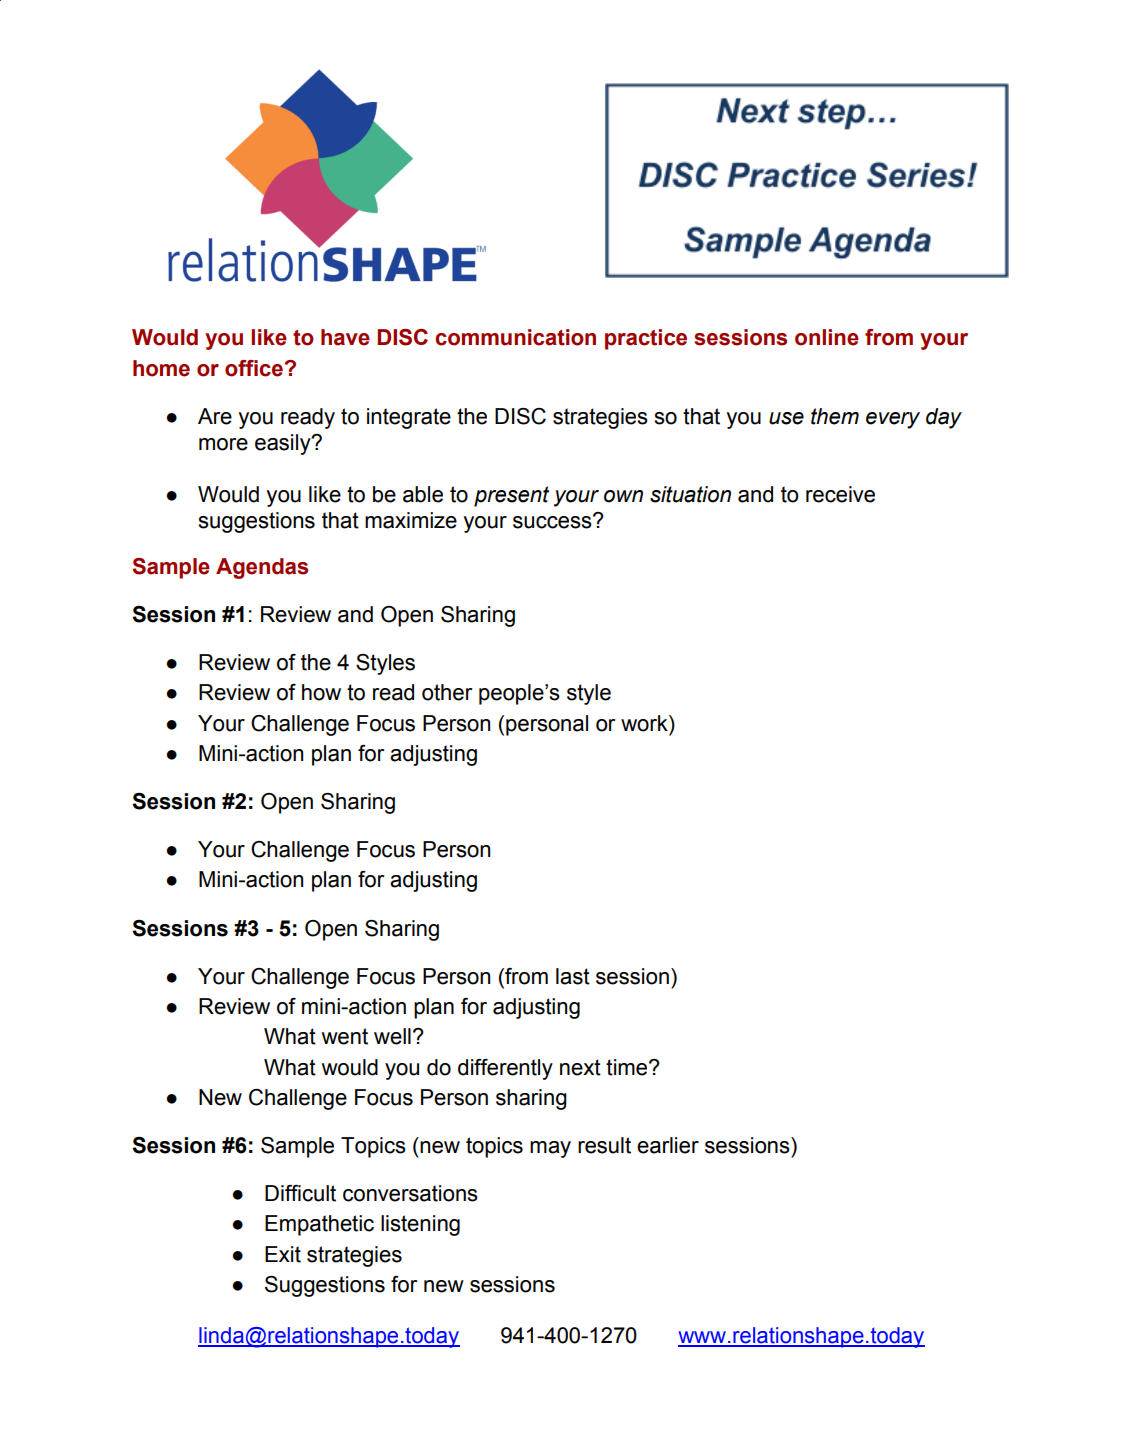 This screenshot has width=1123, height=1453. Describe the element at coordinates (254, 368) in the screenshot. I see `office` at that location.
